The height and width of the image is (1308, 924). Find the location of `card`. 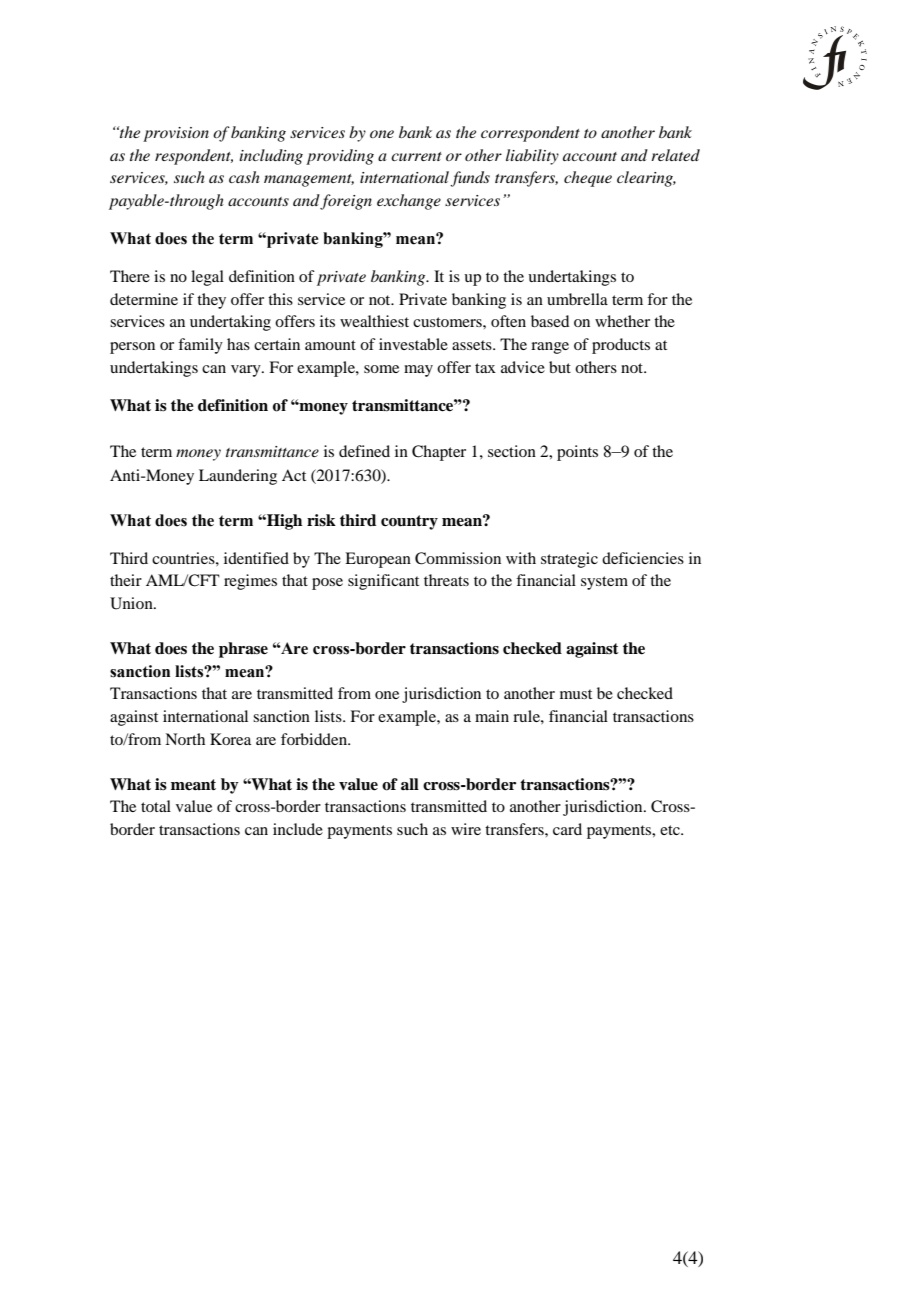

card is located at coordinates (567, 829).
